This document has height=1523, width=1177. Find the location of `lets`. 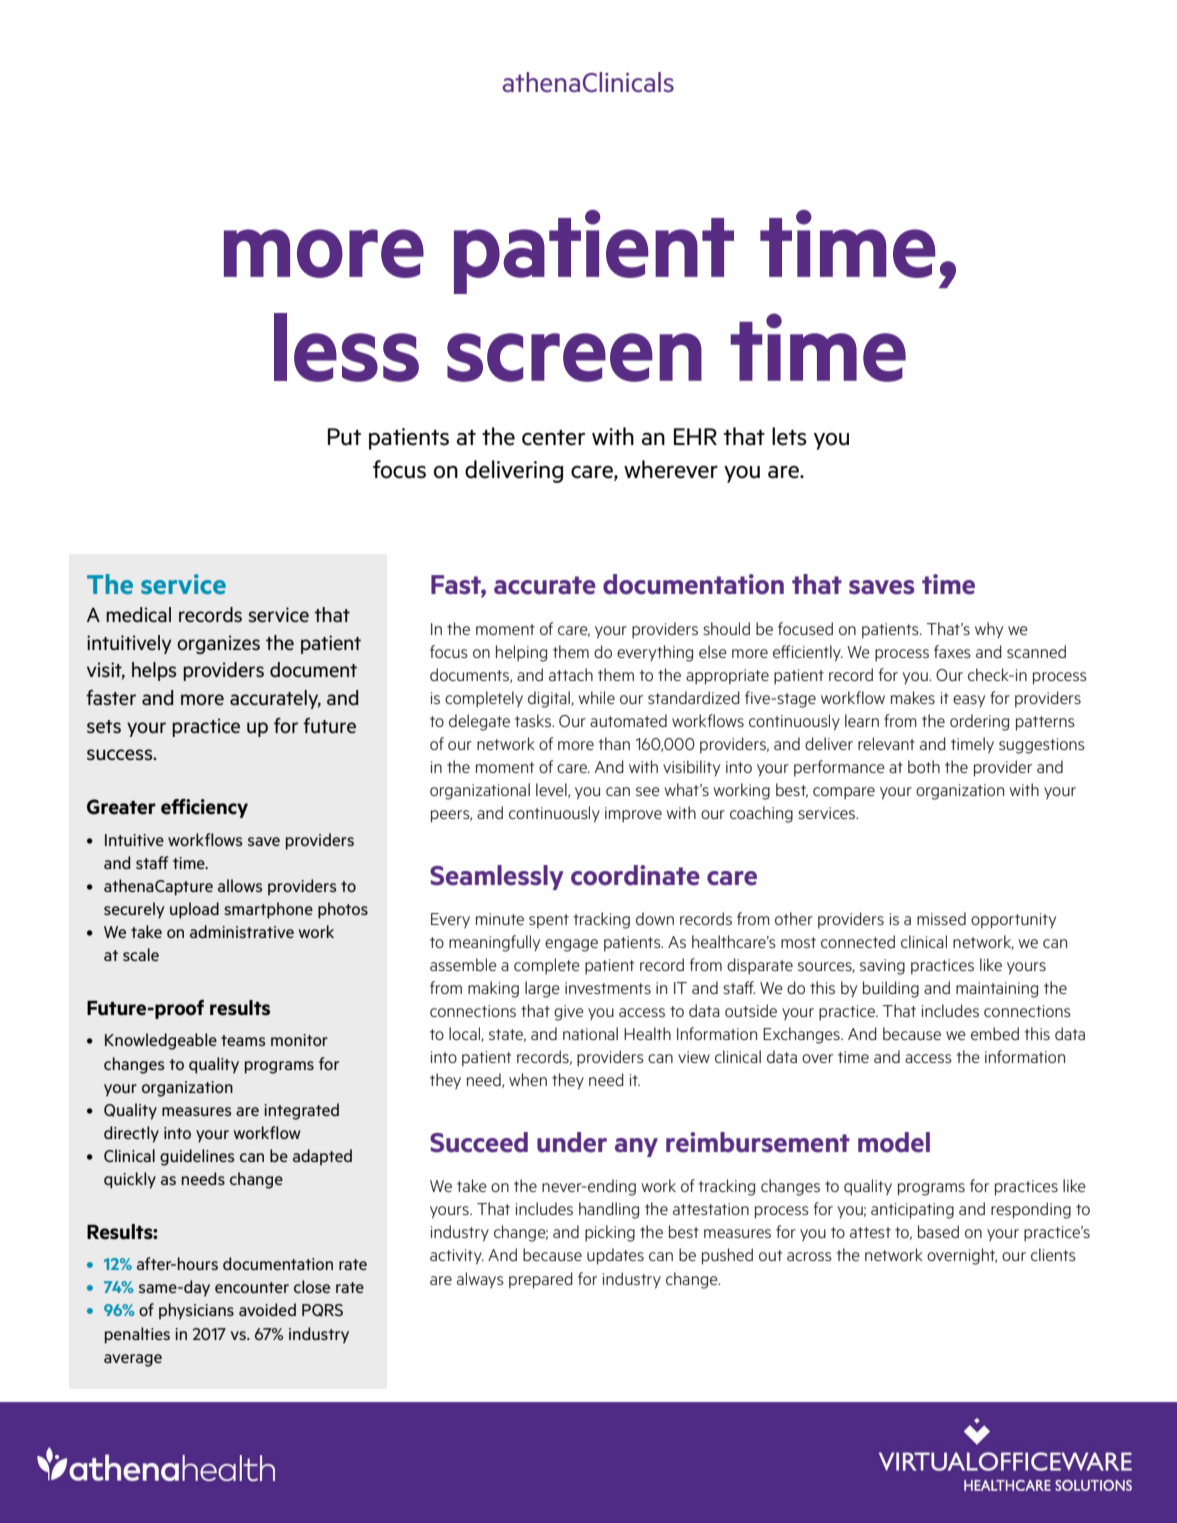

lets is located at coordinates (789, 436).
